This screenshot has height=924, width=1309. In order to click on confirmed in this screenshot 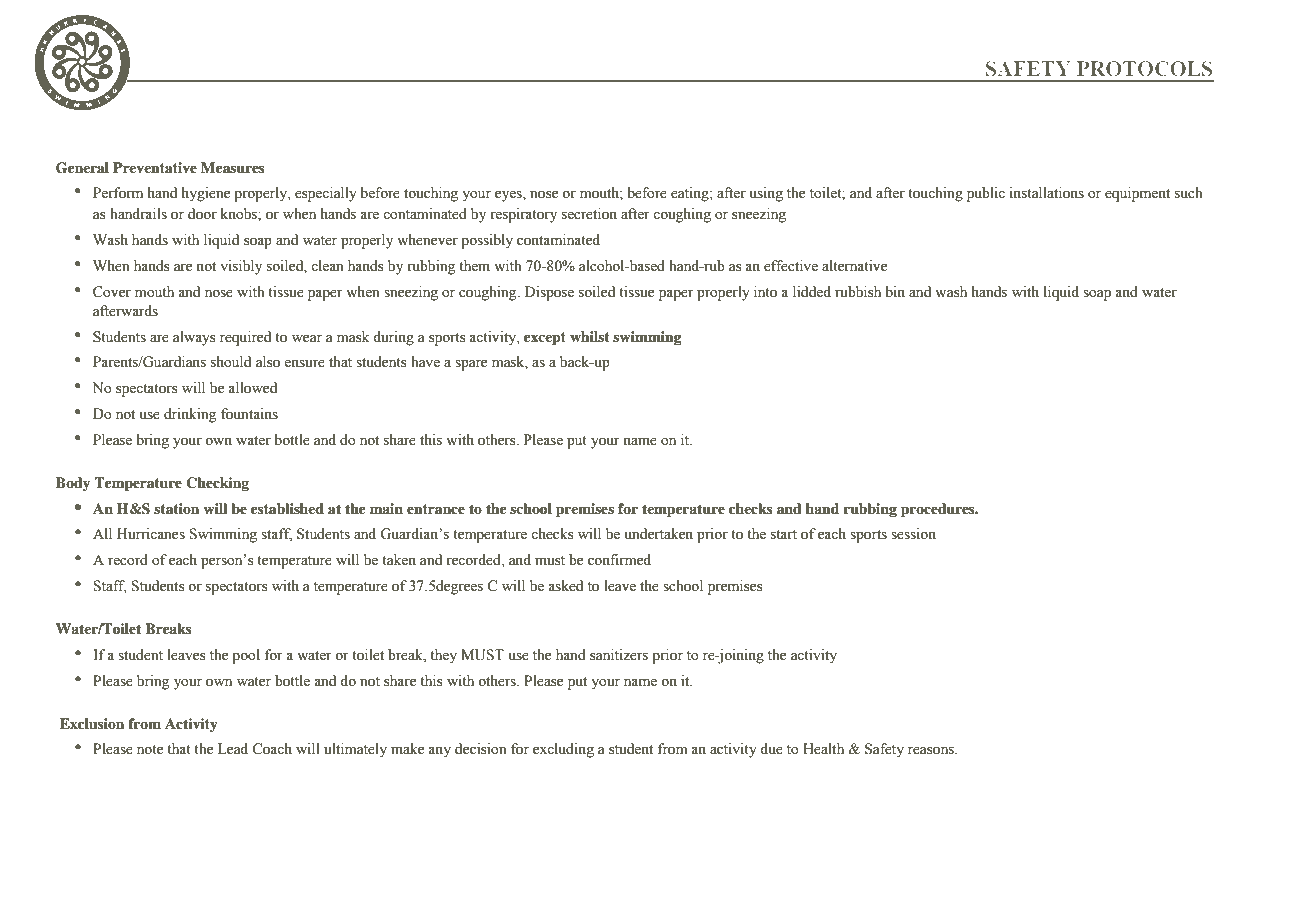, I will do `click(619, 560)`.
